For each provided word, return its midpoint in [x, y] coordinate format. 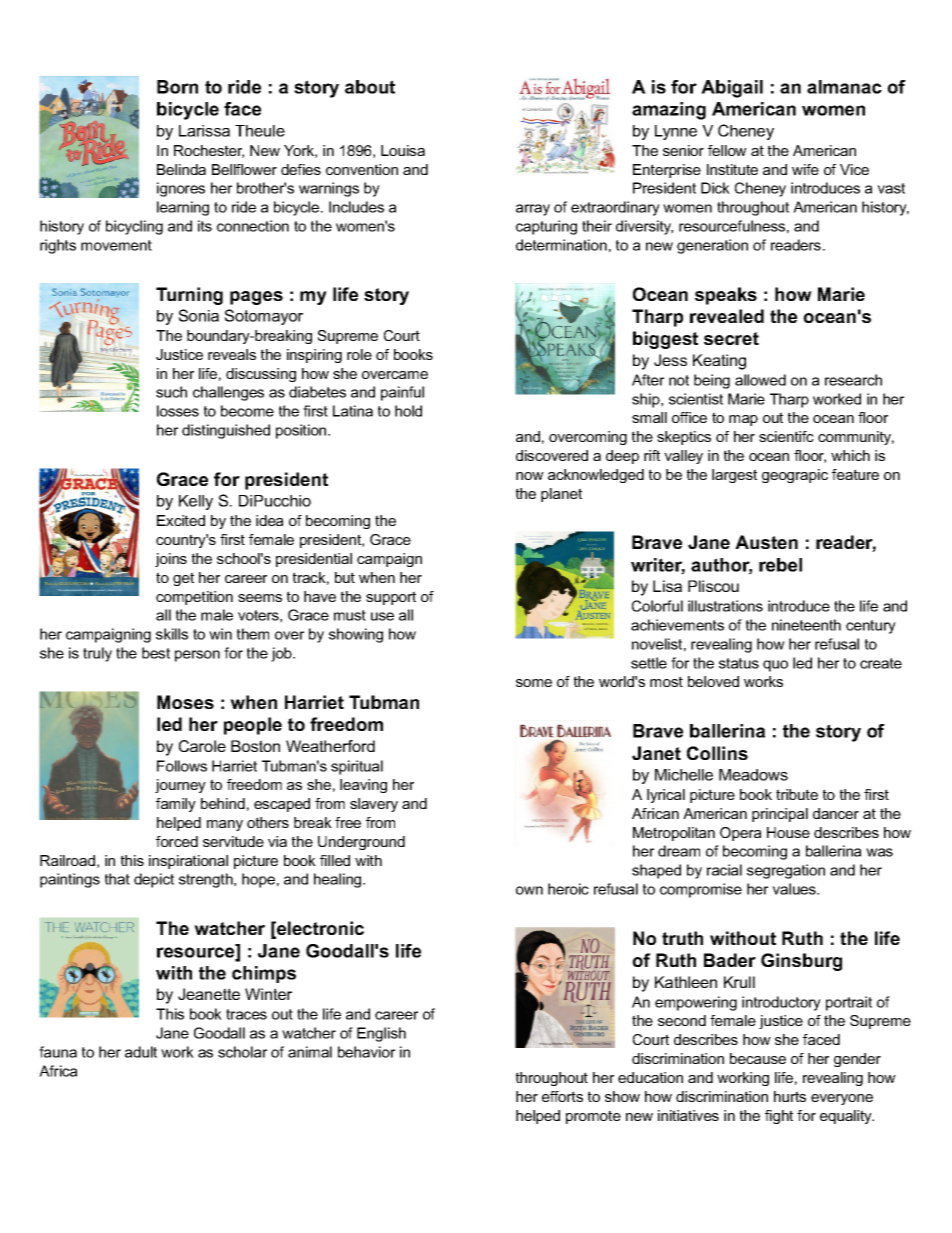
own [529, 890]
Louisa [403, 150]
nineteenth [806, 625]
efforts [562, 1096]
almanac [844, 87]
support [391, 598]
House [788, 832]
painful [402, 393]
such [171, 392]
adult [141, 1052]
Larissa [204, 131]
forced [177, 841]
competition [194, 598]
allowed [760, 380]
